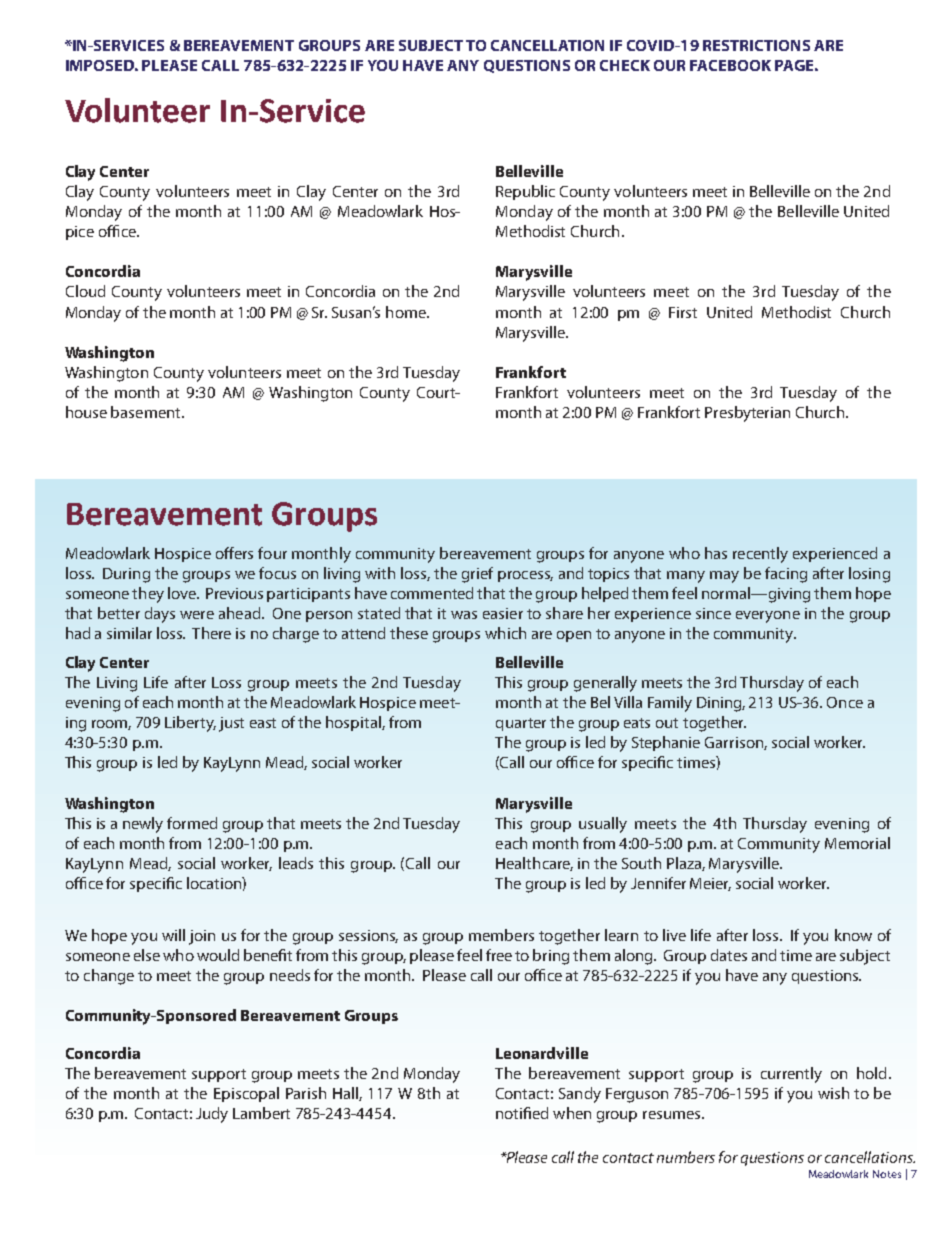 This screenshot has height=1233, width=952. What do you see at coordinates (522, 1113) in the screenshot?
I see `notified` at bounding box center [522, 1113].
